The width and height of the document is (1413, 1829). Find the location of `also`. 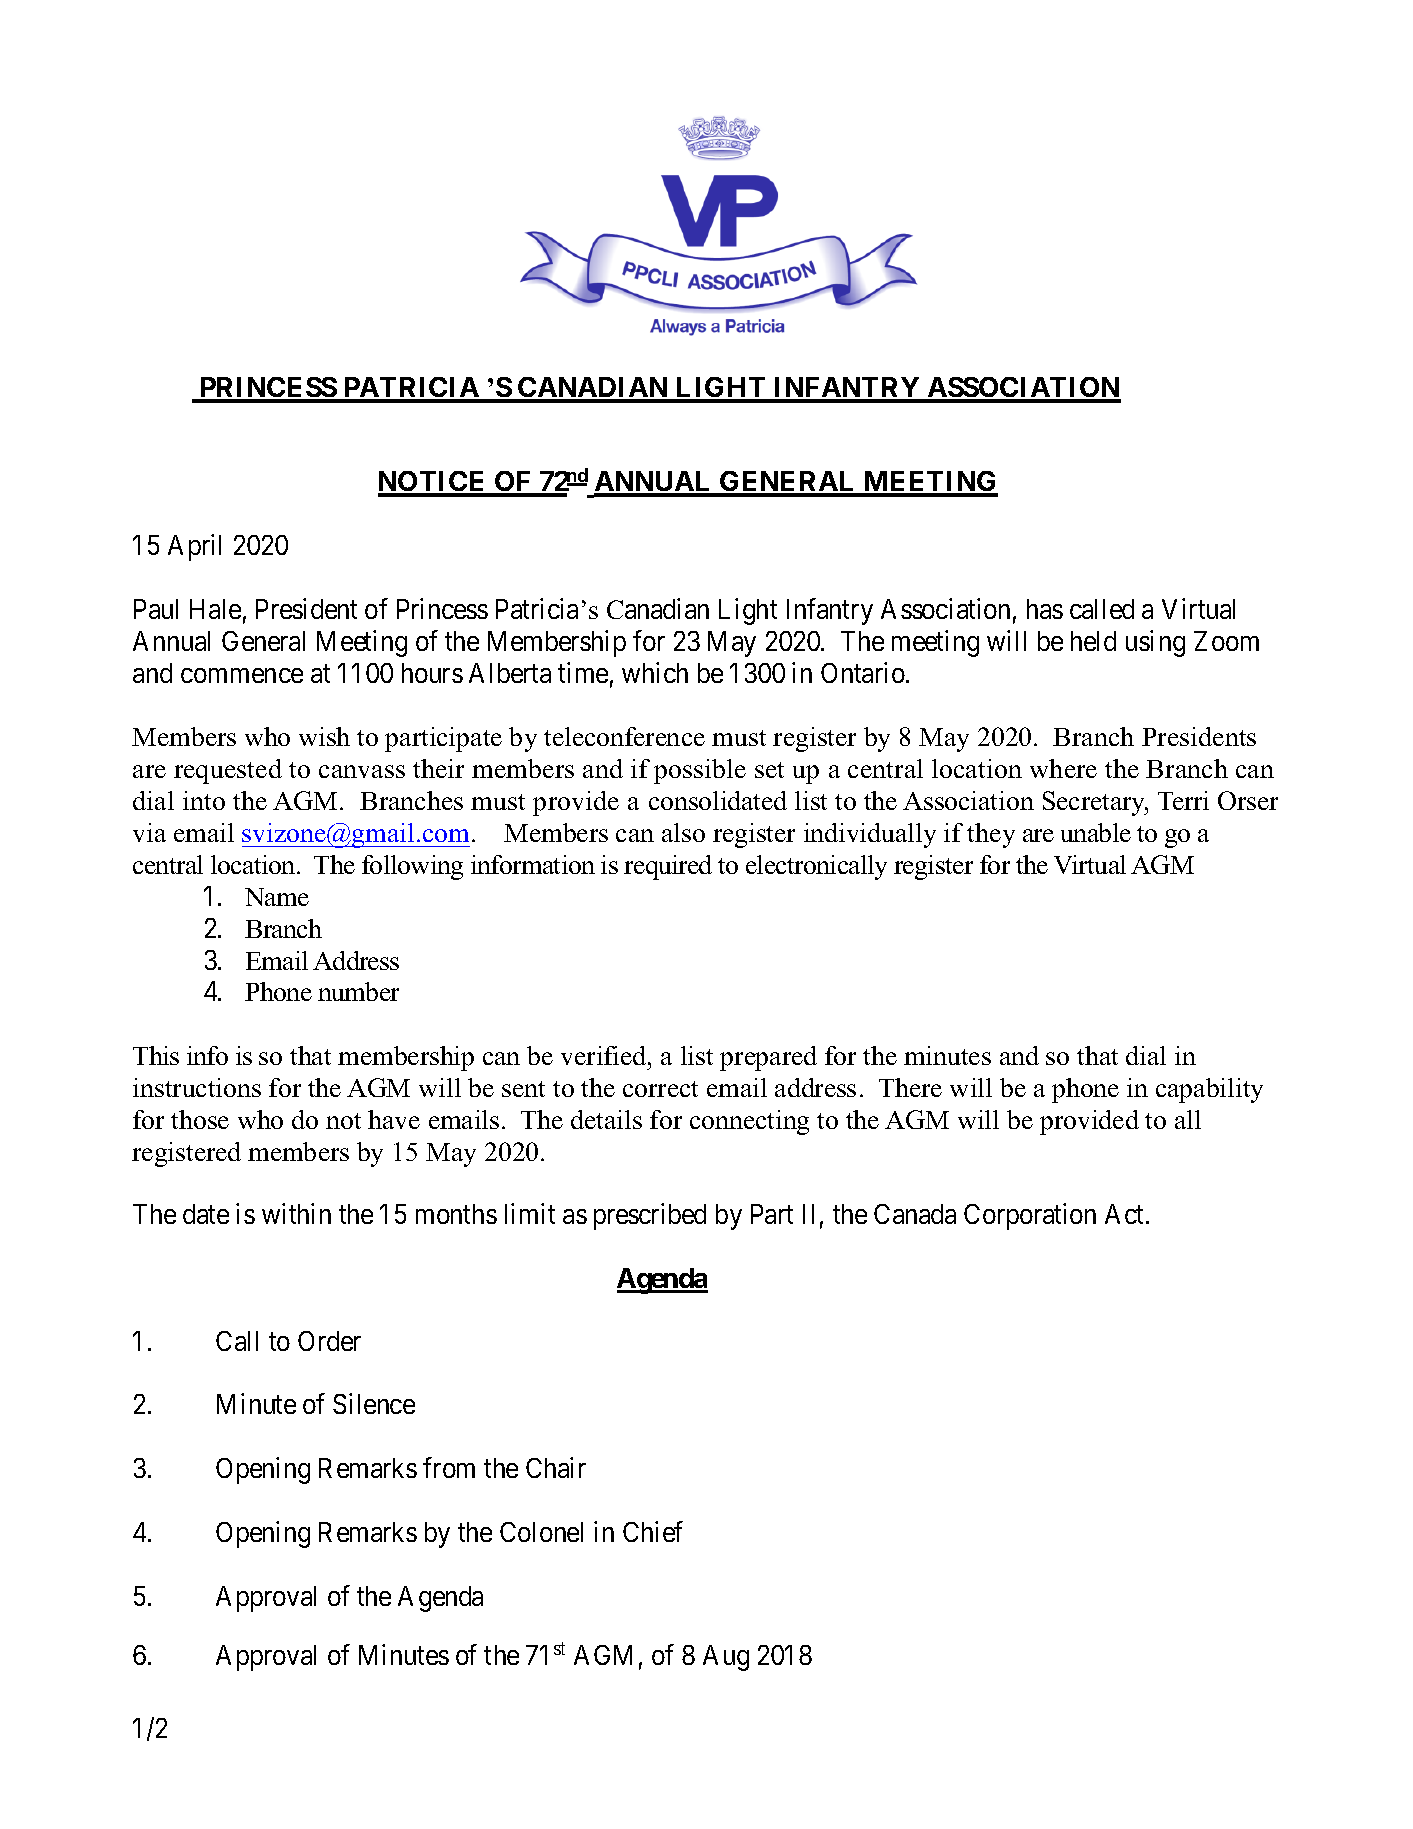

also is located at coordinates (683, 832).
